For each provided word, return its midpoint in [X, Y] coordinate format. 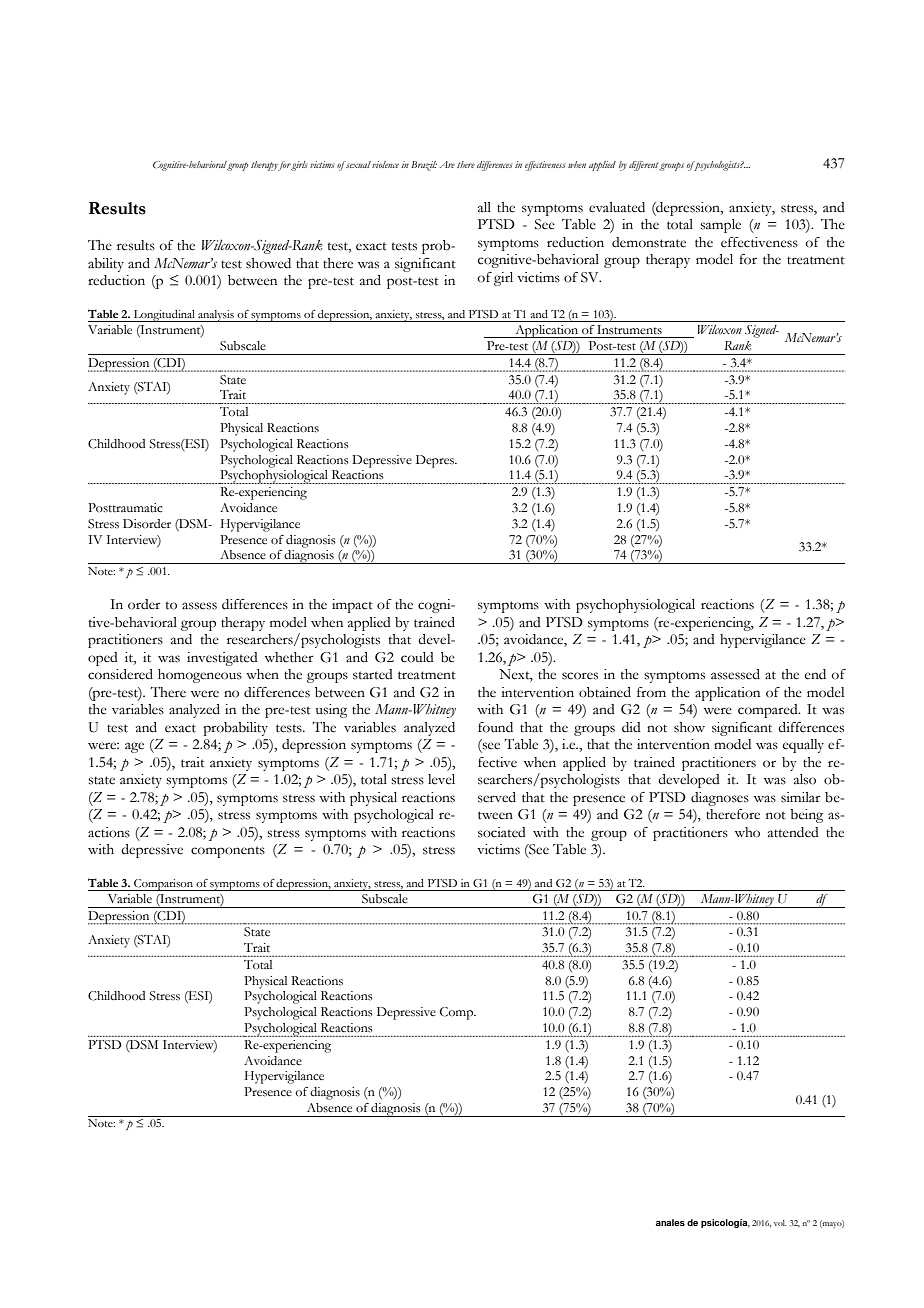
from [651, 692]
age [134, 747]
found [495, 727]
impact [352, 606]
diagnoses [720, 799]
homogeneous [200, 676]
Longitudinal [164, 316]
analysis [216, 316]
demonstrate [649, 242]
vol [780, 1223]
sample [720, 226]
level [441, 779]
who [747, 832]
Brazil [424, 166]
